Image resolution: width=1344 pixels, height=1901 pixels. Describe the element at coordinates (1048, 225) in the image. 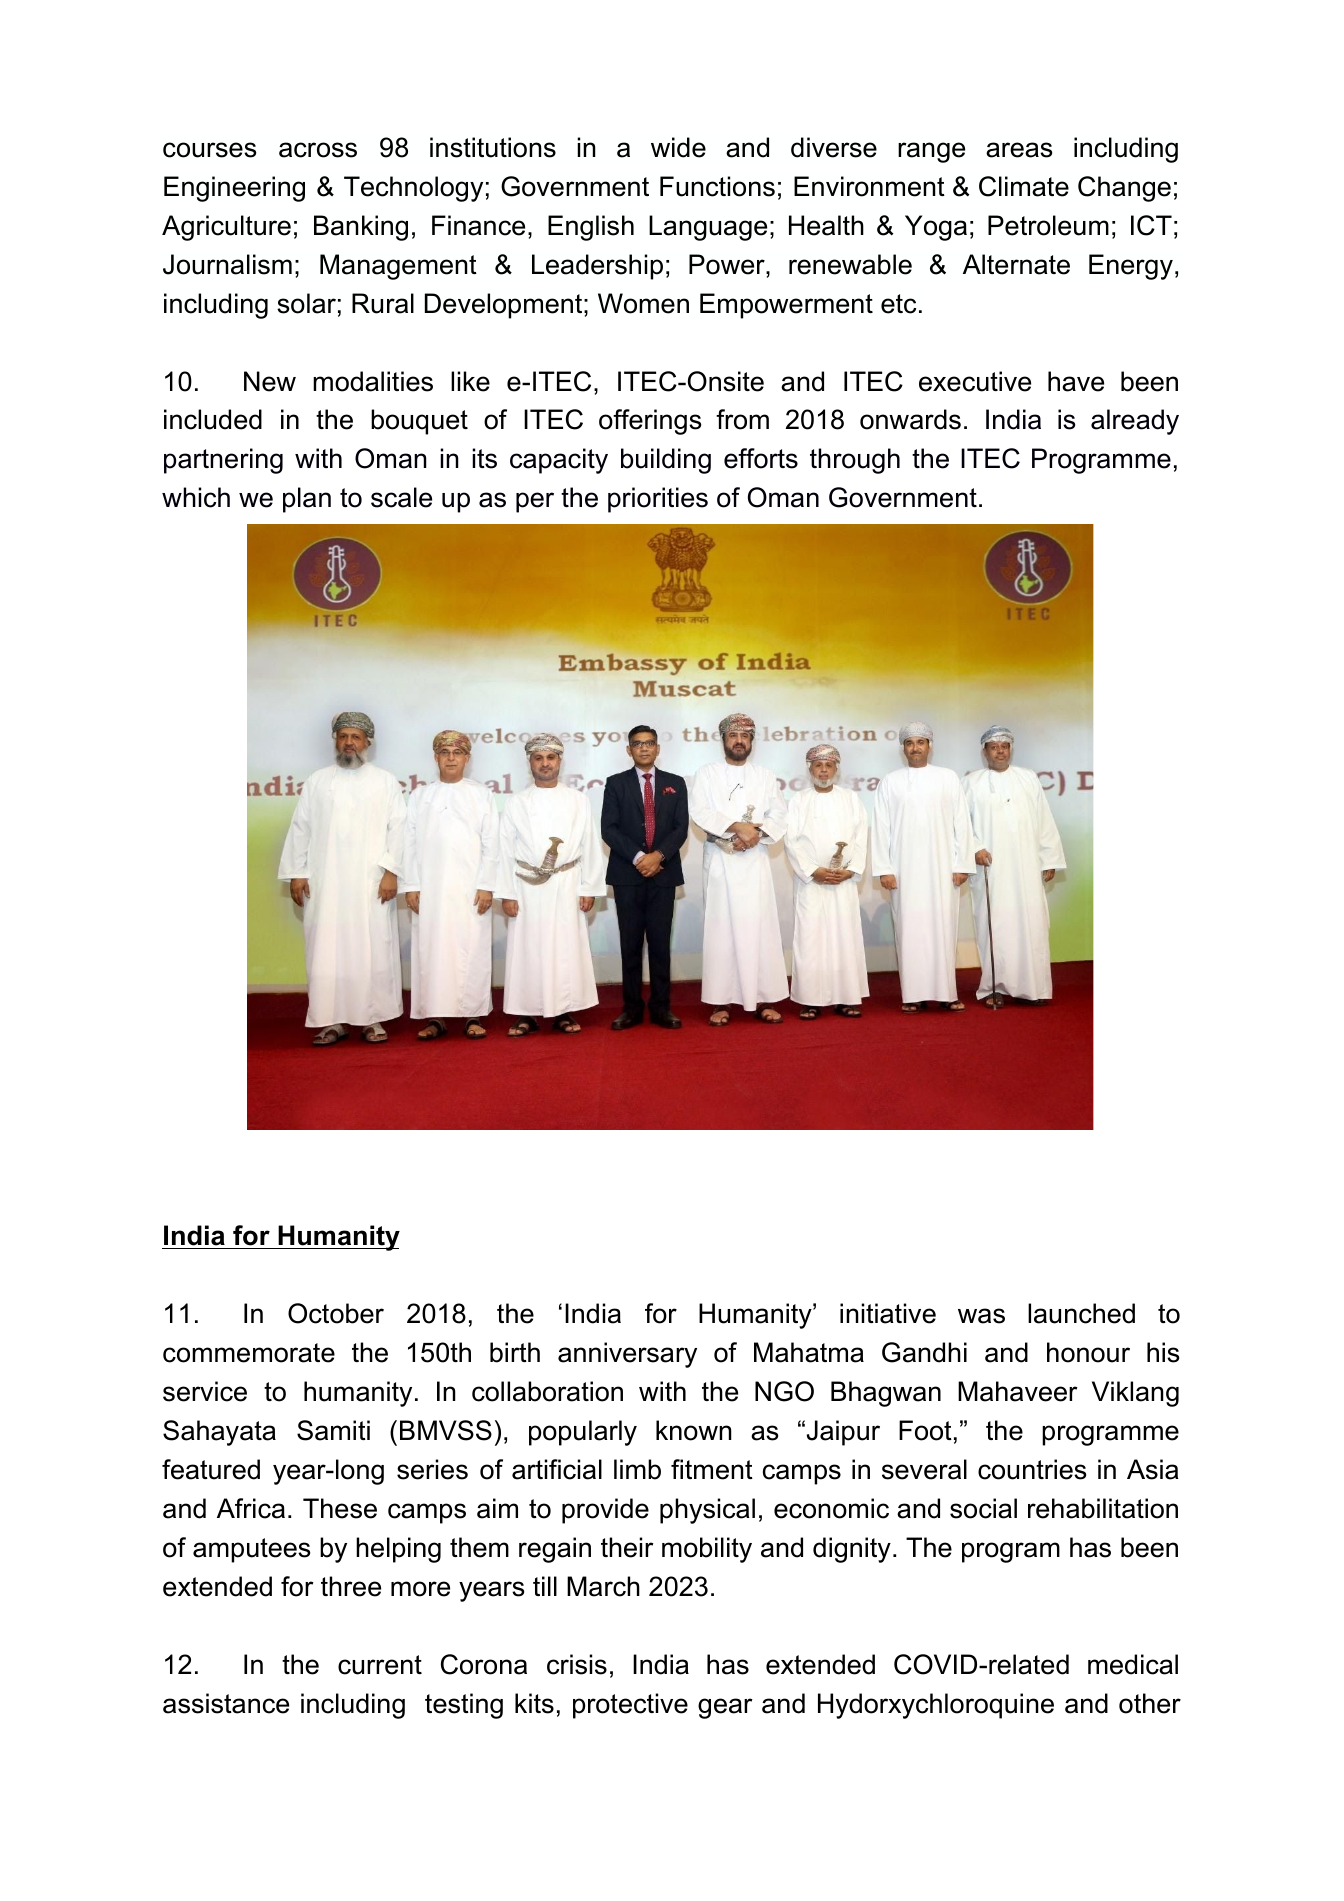

I see `Petroleum` at that location.
